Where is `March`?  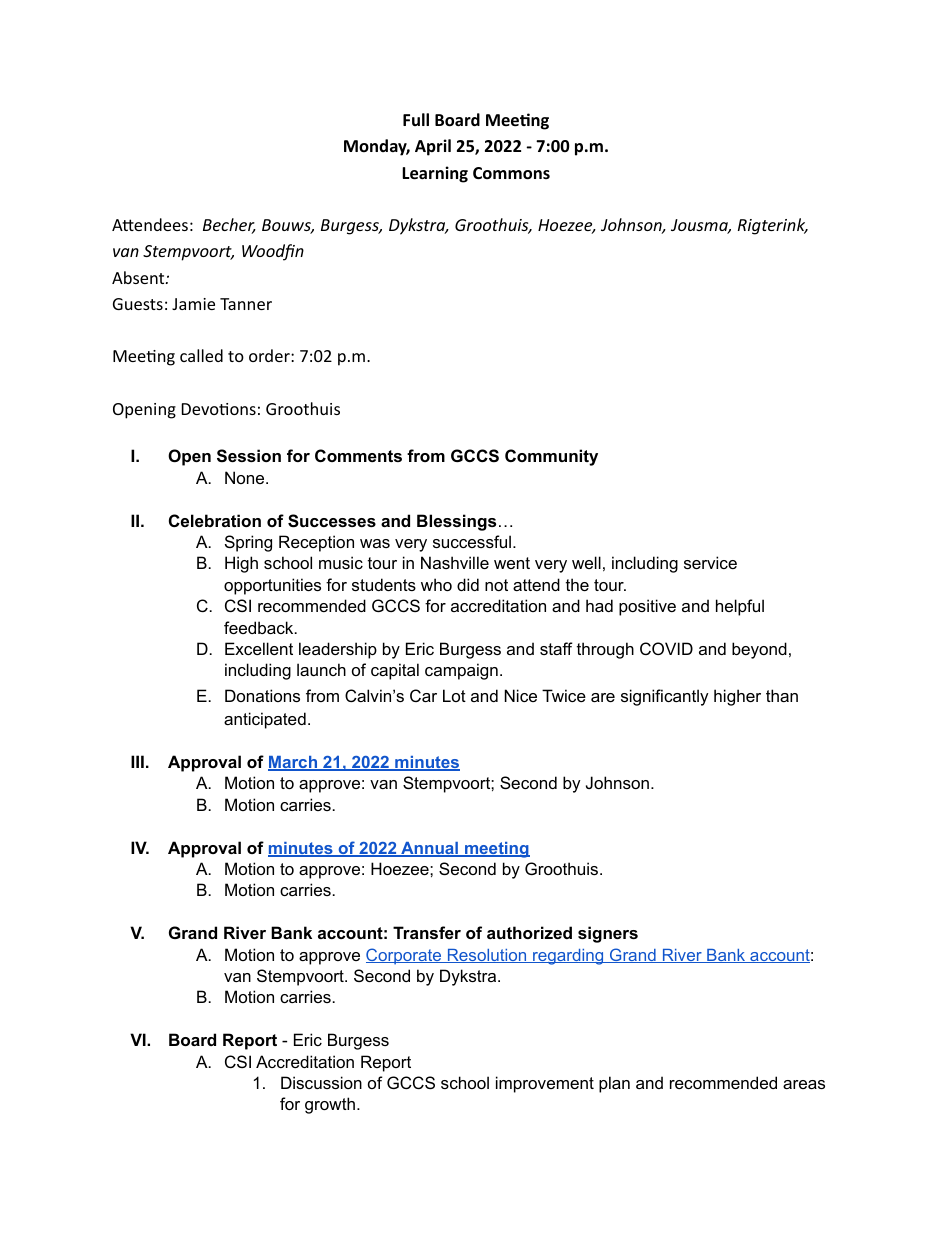 March is located at coordinates (294, 763).
